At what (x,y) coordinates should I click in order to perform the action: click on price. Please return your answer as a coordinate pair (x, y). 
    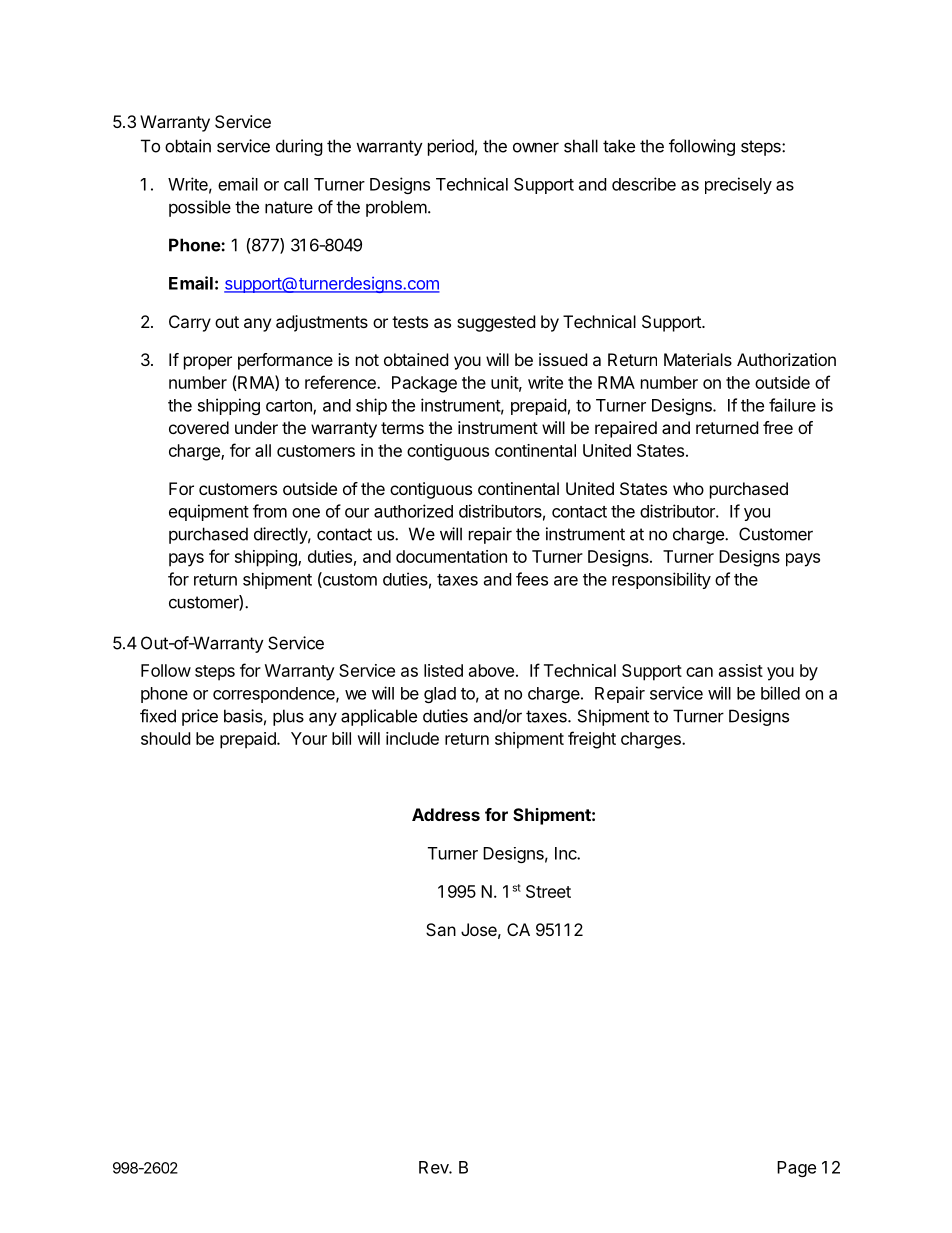
    Looking at the image, I should click on (200, 717).
